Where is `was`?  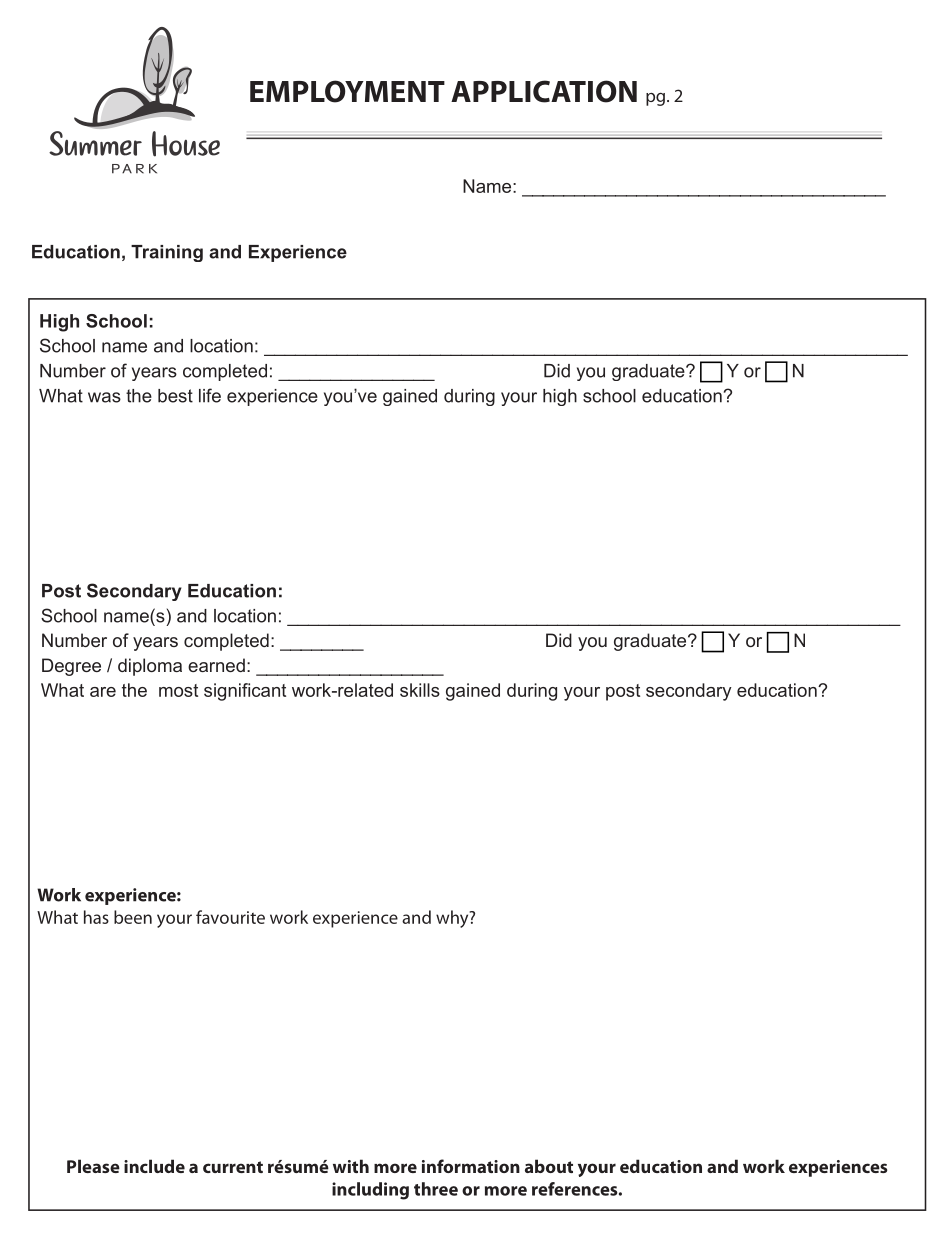
was is located at coordinates (104, 397).
